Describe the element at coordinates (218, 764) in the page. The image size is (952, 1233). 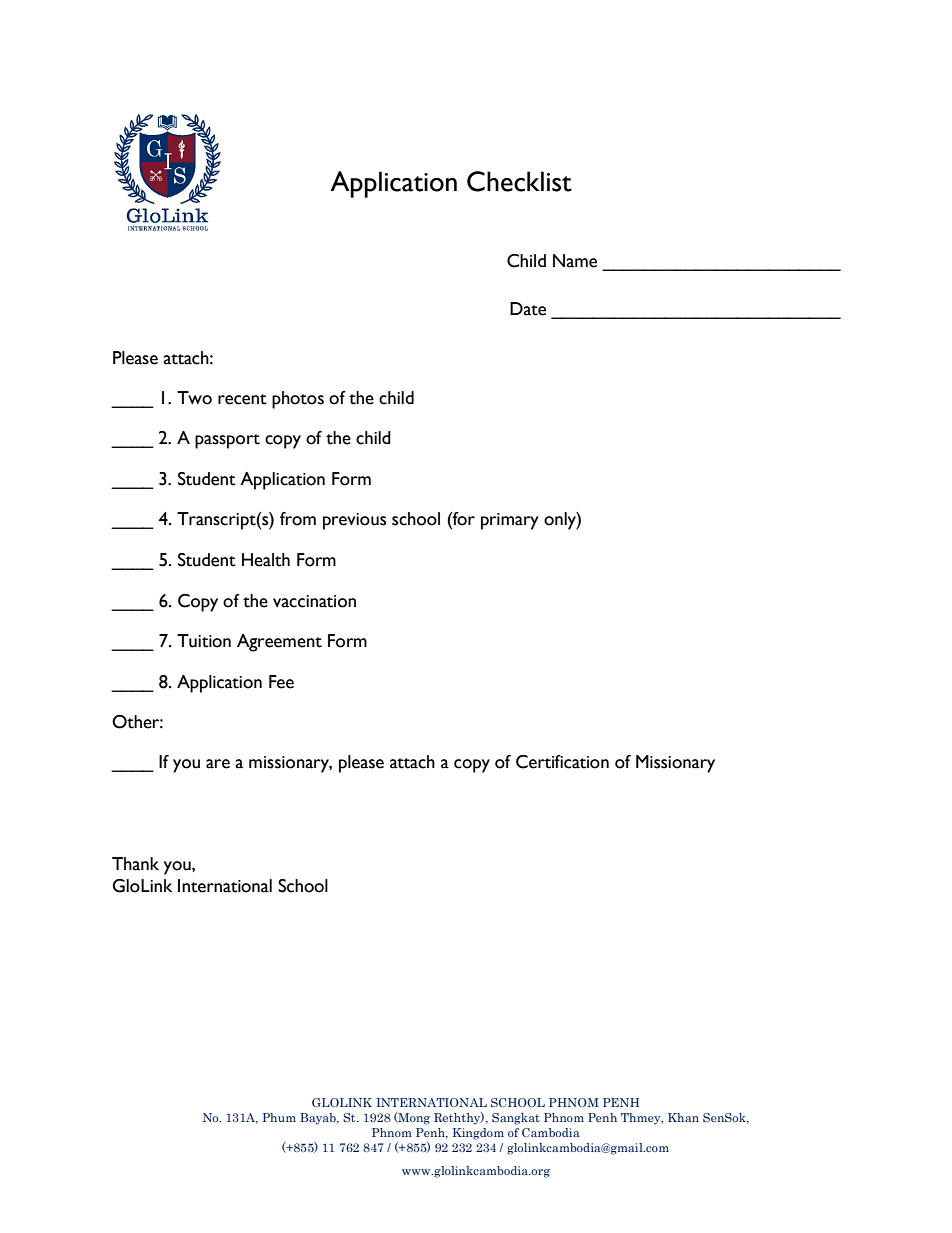
I see `are` at that location.
